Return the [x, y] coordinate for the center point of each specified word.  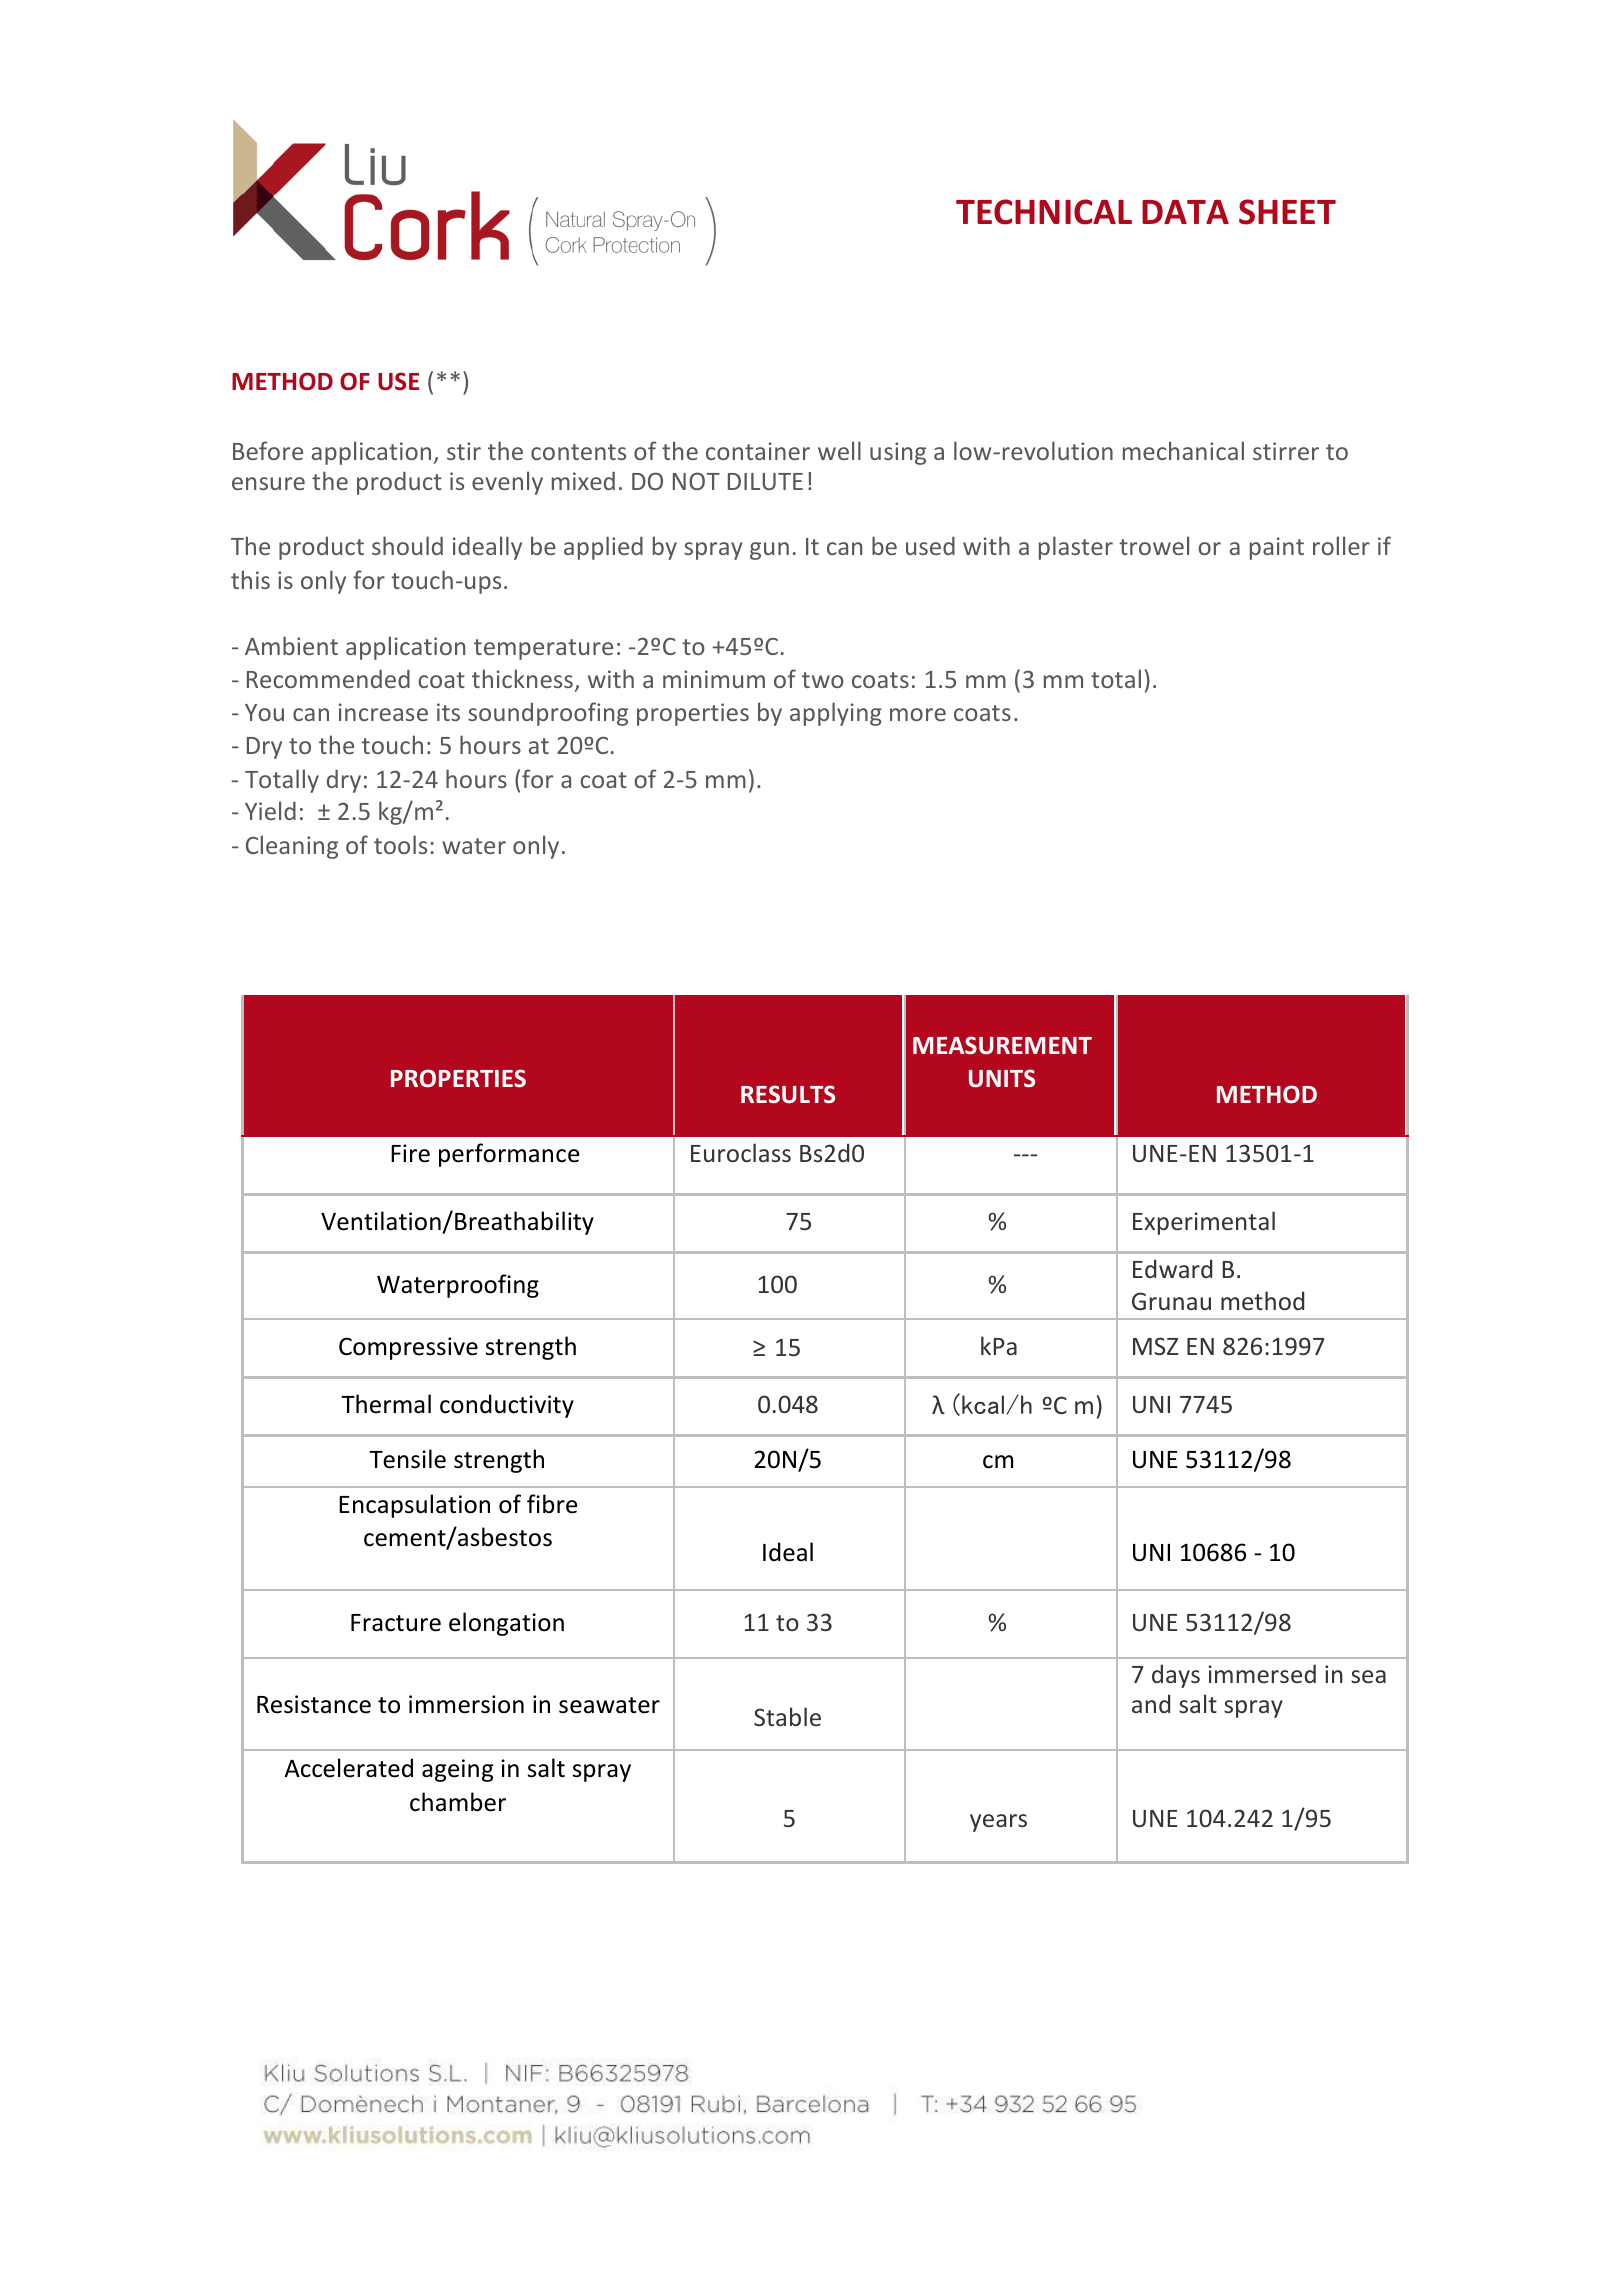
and [1151, 1703]
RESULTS [788, 1094]
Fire [410, 1153]
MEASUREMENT [1002, 1045]
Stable [787, 1716]
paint [1277, 548]
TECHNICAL [1044, 212]
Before [268, 450]
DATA [1185, 212]
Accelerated [348, 1768]
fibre [552, 1504]
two [823, 680]
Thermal [386, 1404]
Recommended [328, 678]
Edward [1172, 1268]
